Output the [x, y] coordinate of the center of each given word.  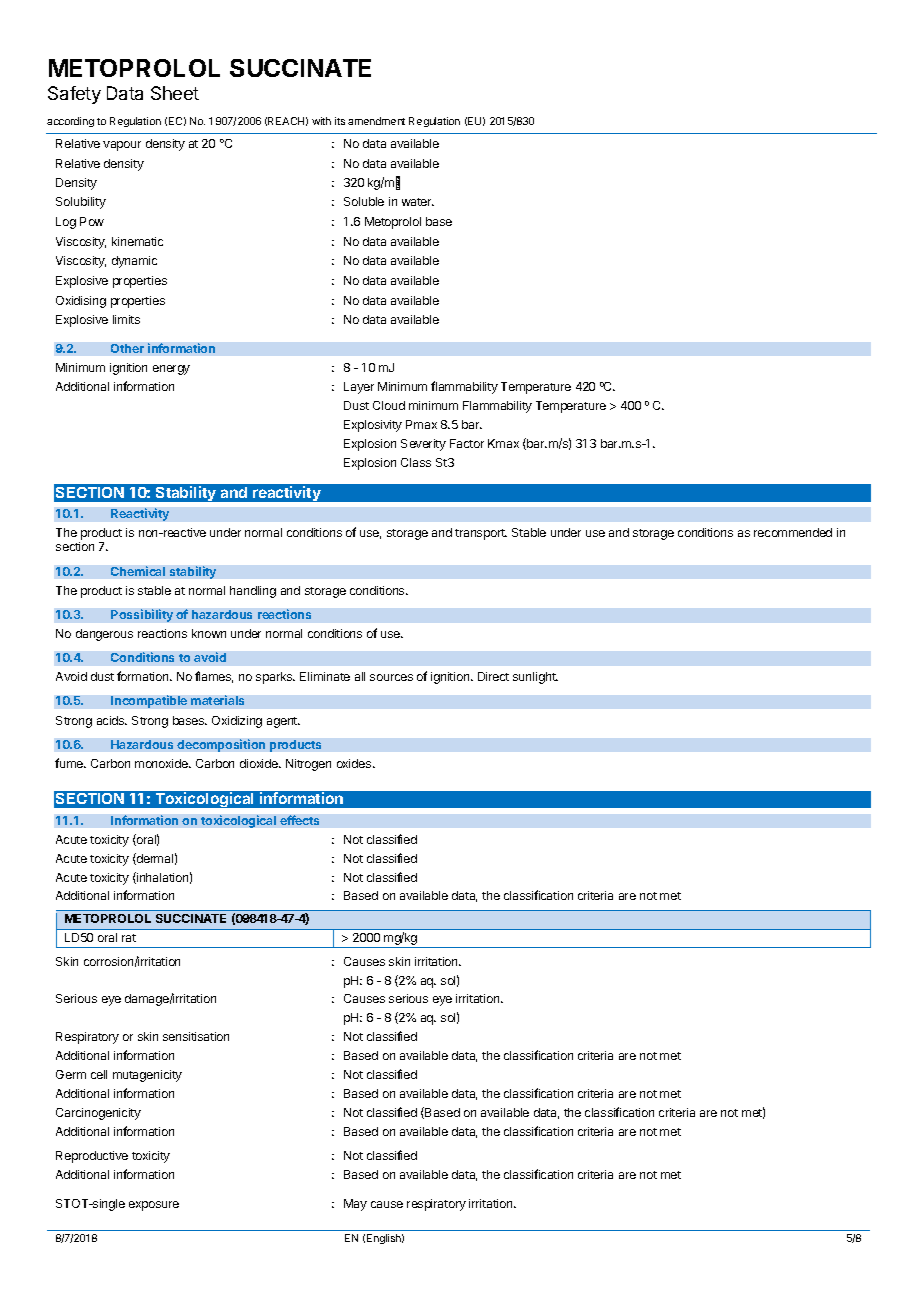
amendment [376, 121]
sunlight [535, 678]
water [418, 202]
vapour [122, 146]
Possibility [142, 615]
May [355, 1205]
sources [391, 677]
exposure [154, 1206]
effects [299, 820]
